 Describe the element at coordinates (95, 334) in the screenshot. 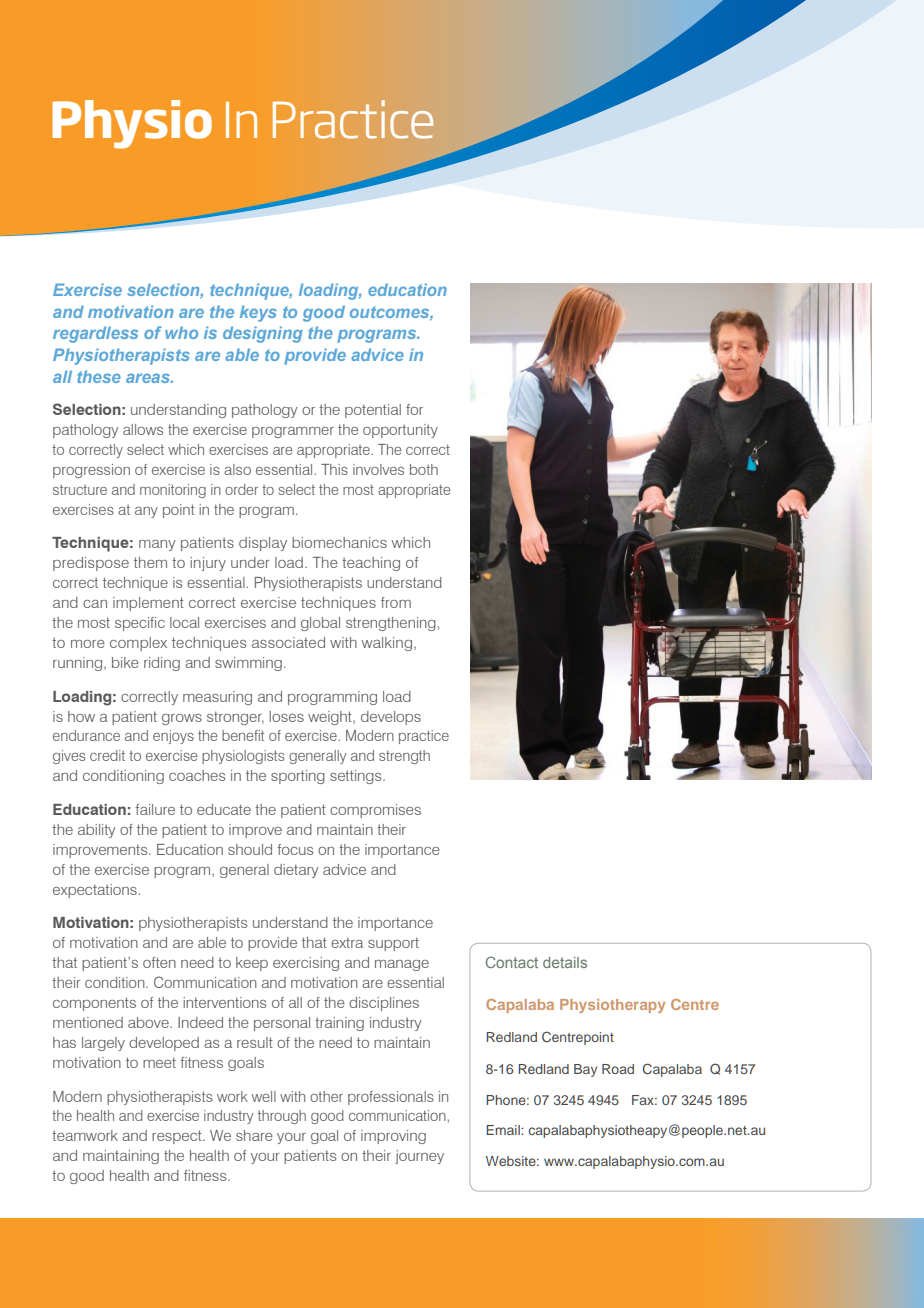

I see `regardless` at that location.
